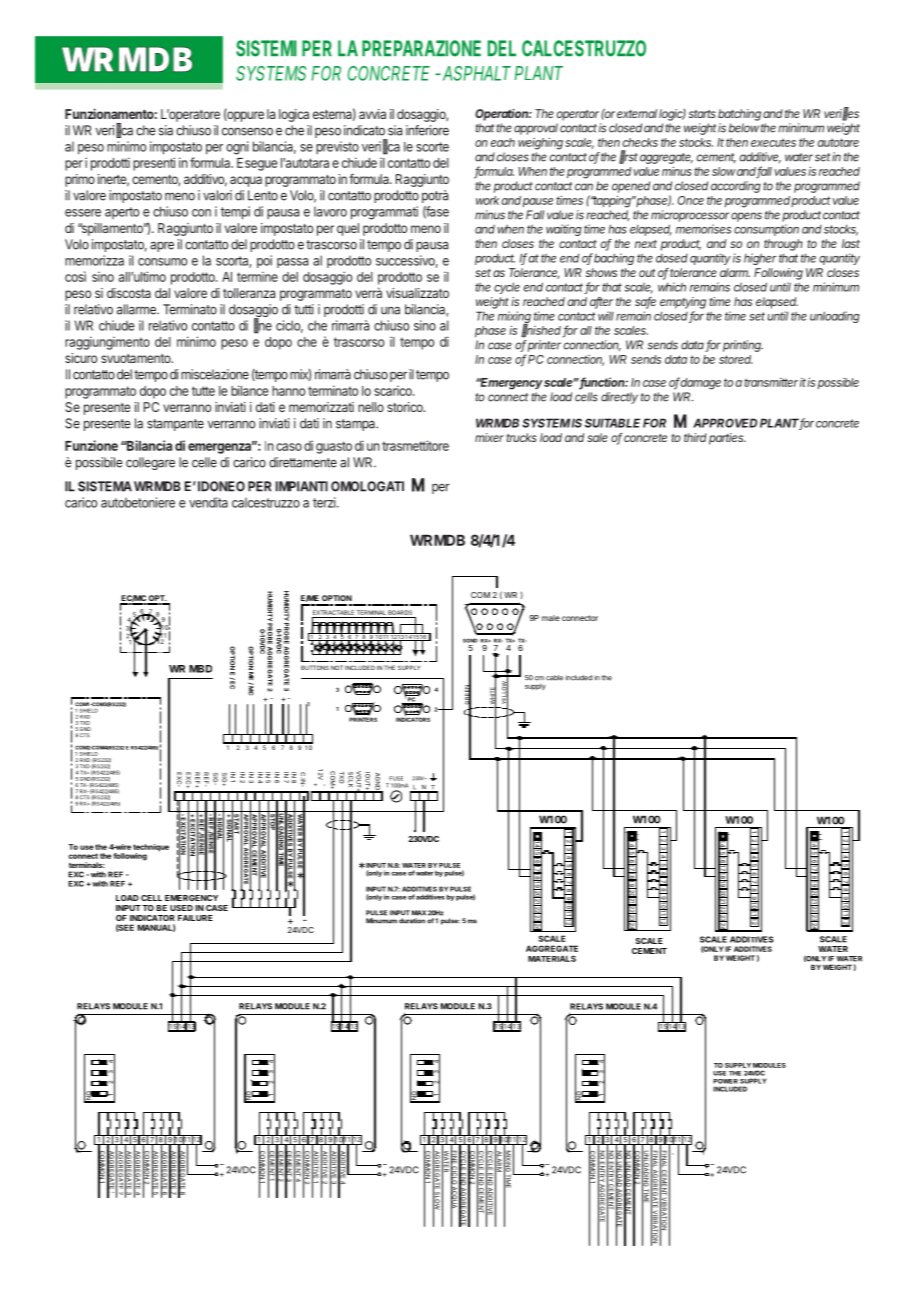 The image size is (924, 1308). Describe the element at coordinates (400, 612) in the image. I see `BOARDS` at that location.
